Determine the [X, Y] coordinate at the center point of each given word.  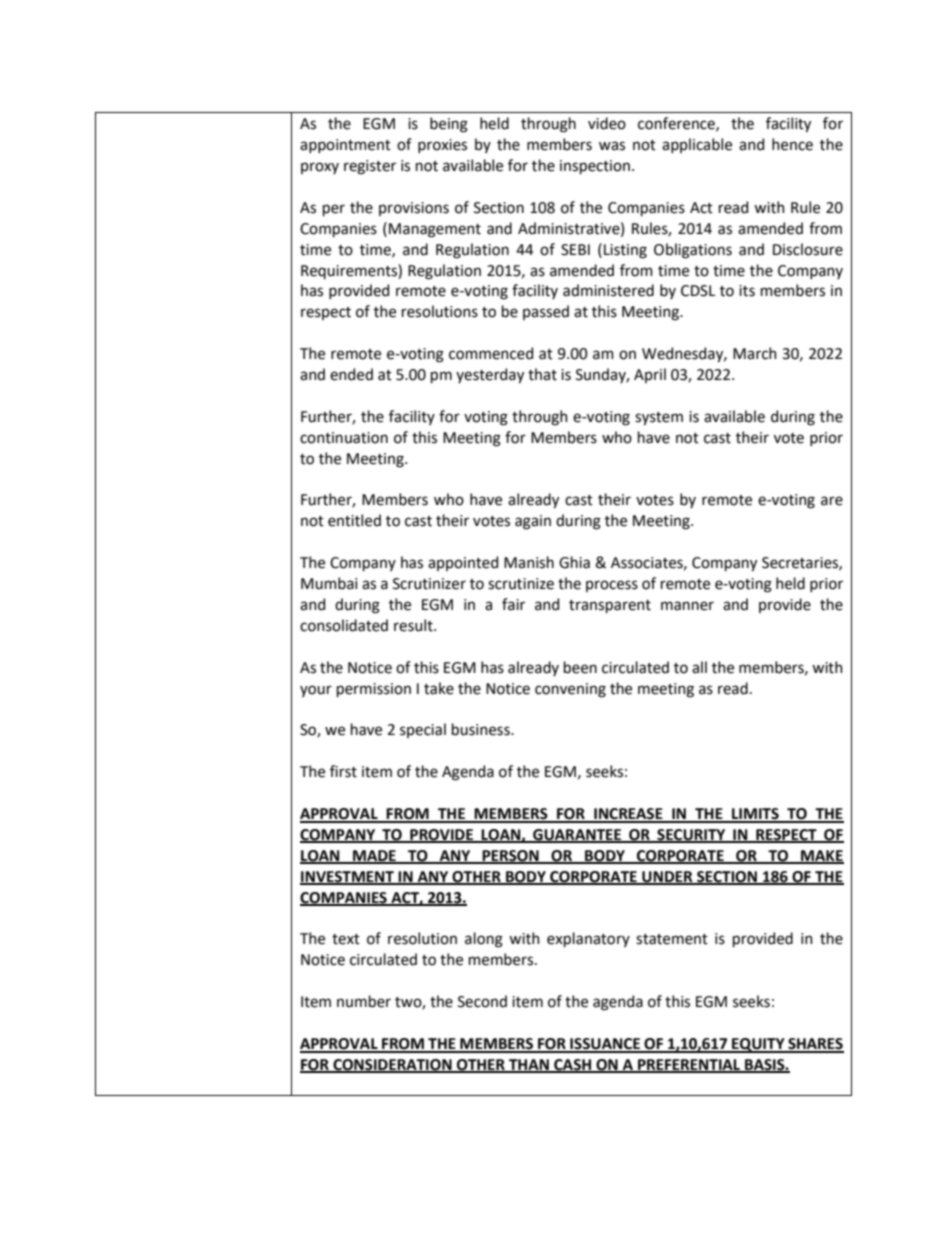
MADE [374, 856]
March [755, 353]
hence [792, 144]
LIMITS [755, 815]
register [370, 167]
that [542, 374]
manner [687, 606]
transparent [610, 606]
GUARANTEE [577, 836]
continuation [344, 438]
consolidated [344, 625]
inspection [595, 167]
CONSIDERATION [392, 1066]
